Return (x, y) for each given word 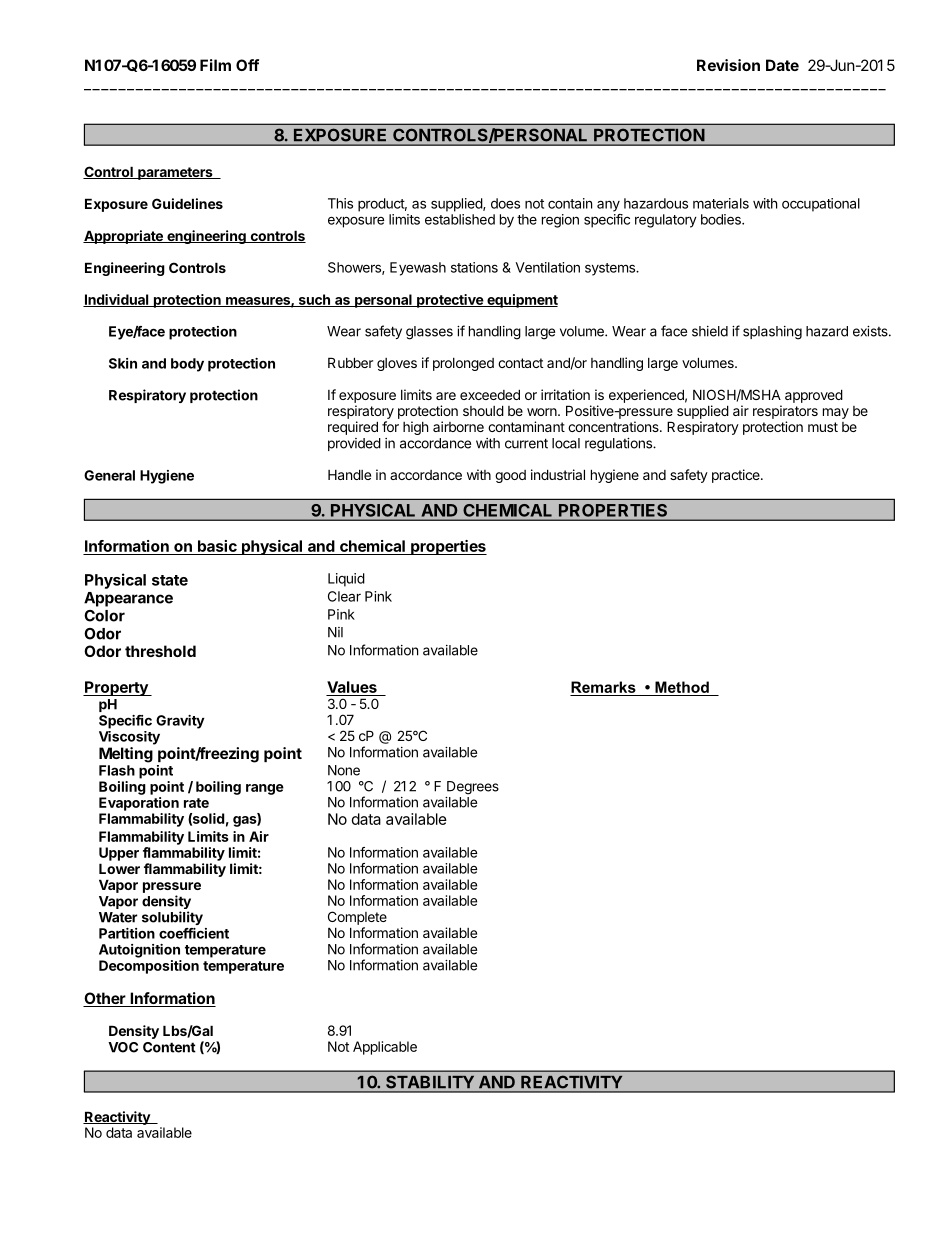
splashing (772, 333)
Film (215, 65)
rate (196, 803)
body (187, 365)
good (510, 476)
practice (737, 476)
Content (169, 1047)
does (505, 203)
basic (217, 547)
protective (450, 301)
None (344, 770)
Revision (728, 65)
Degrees (473, 788)
